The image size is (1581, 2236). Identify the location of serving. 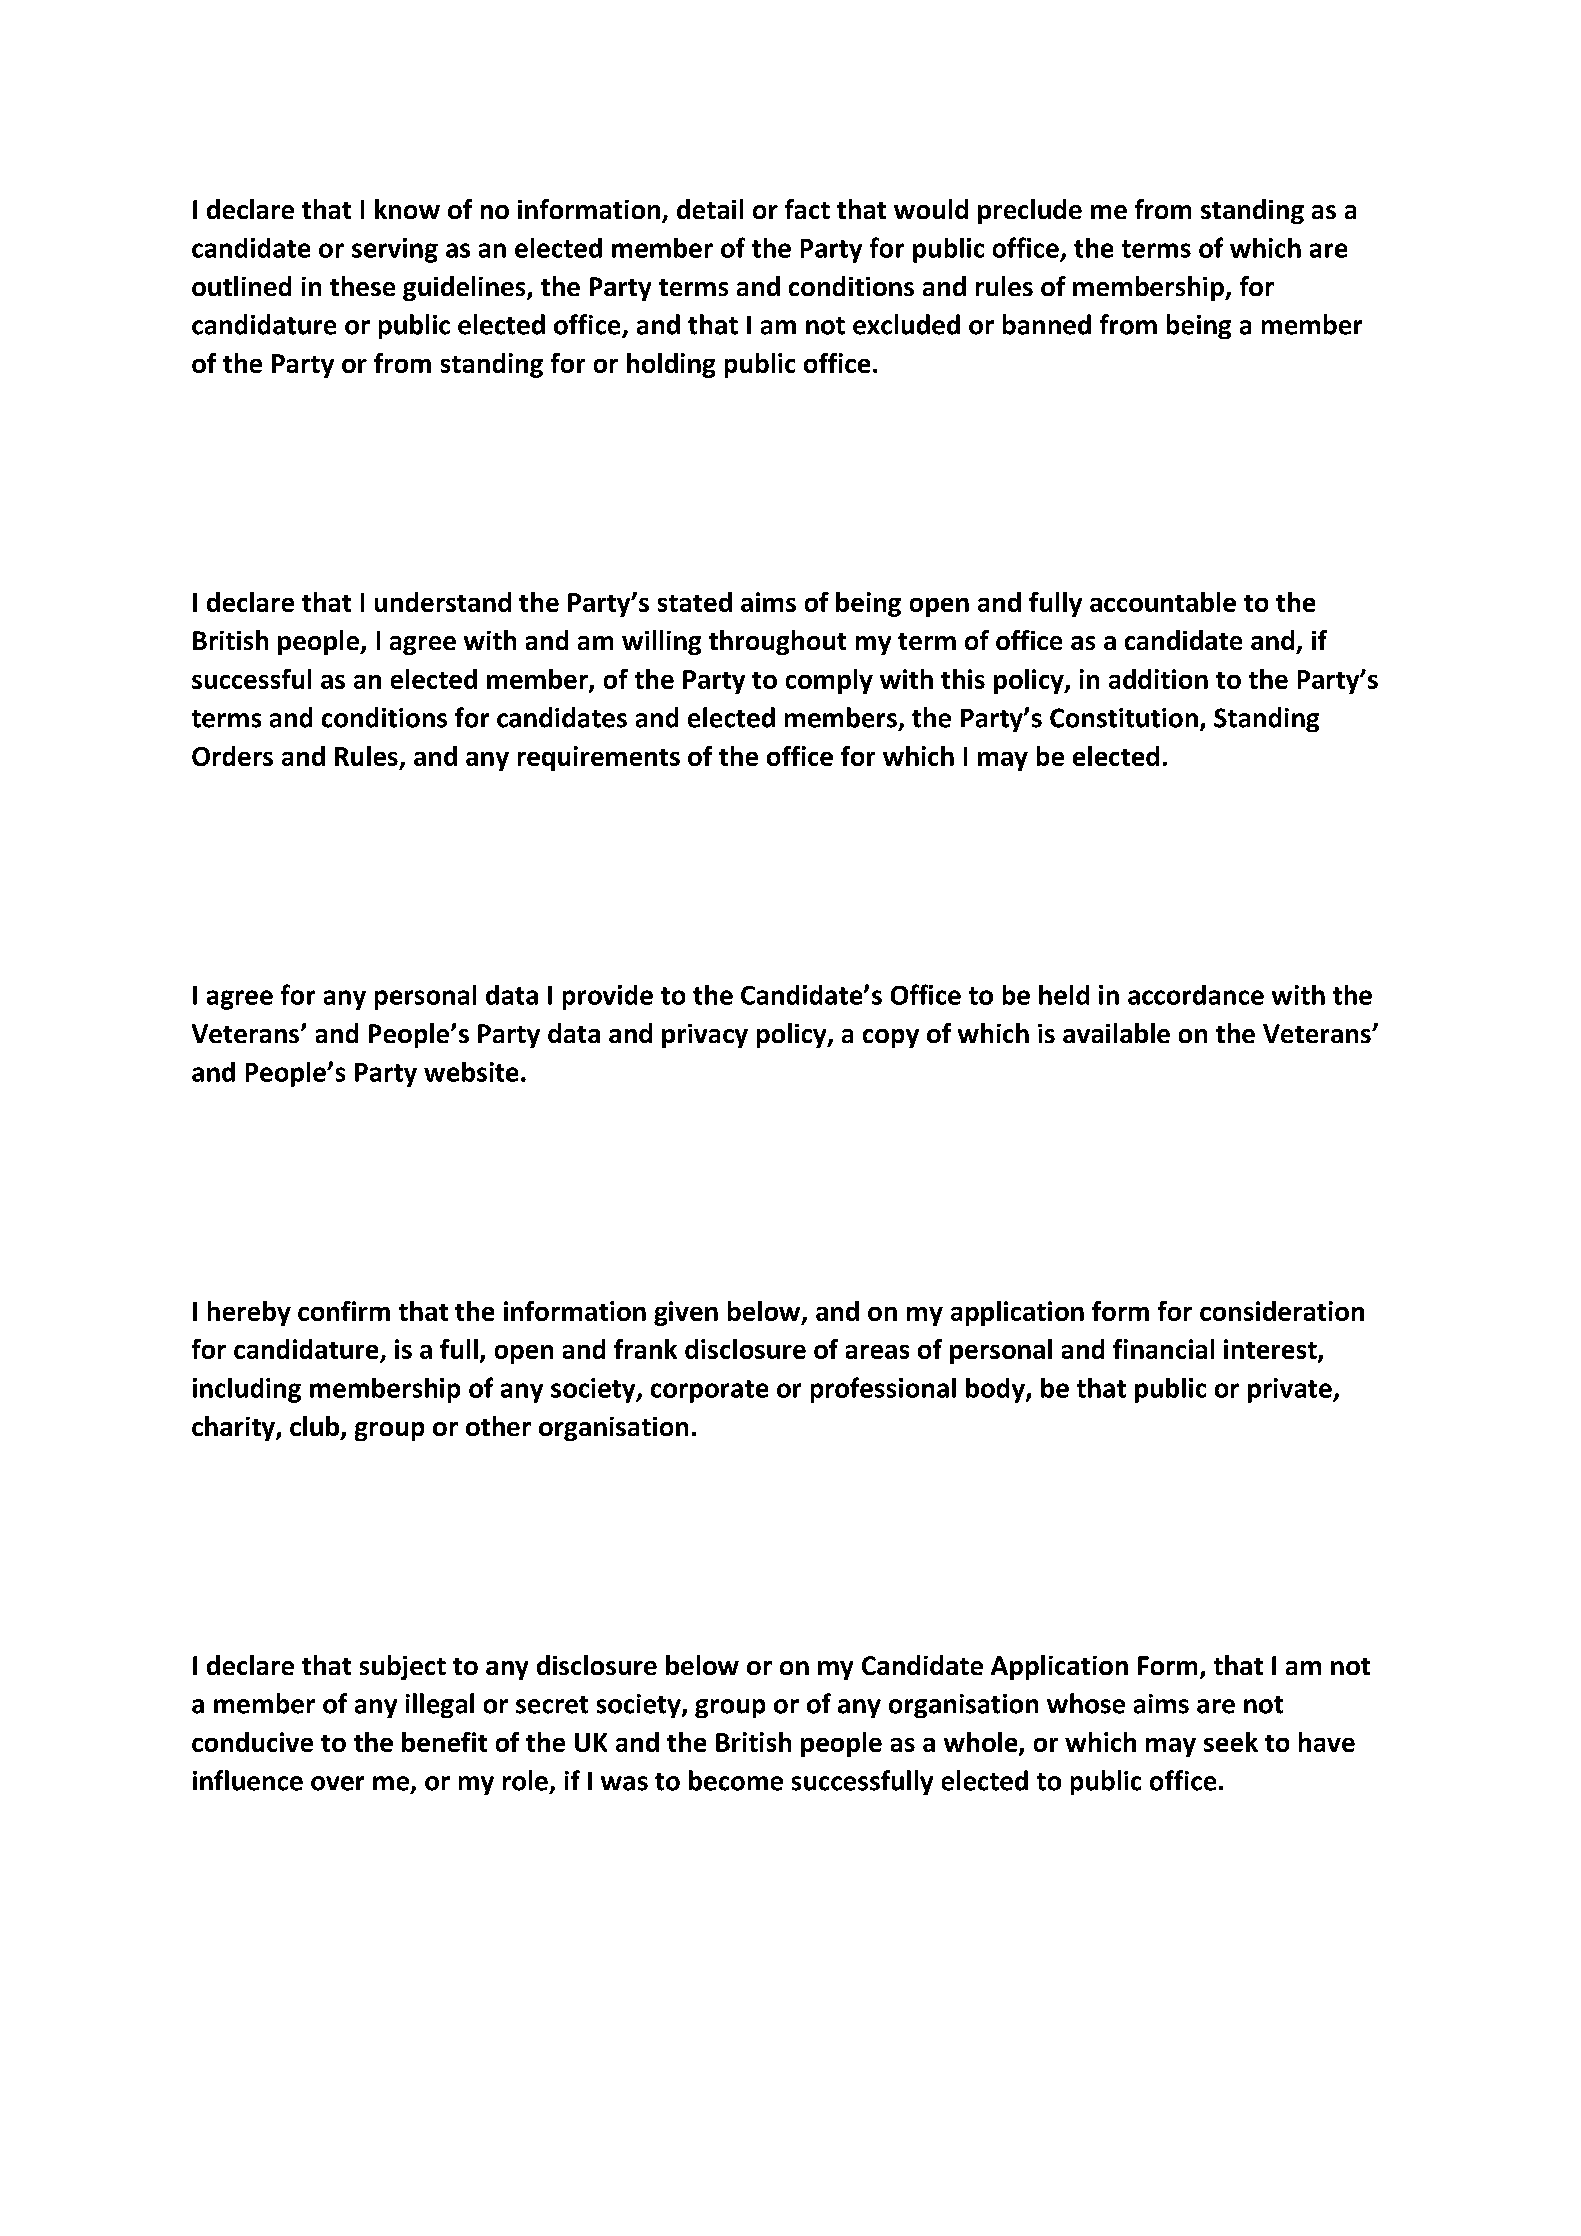
(395, 250).
